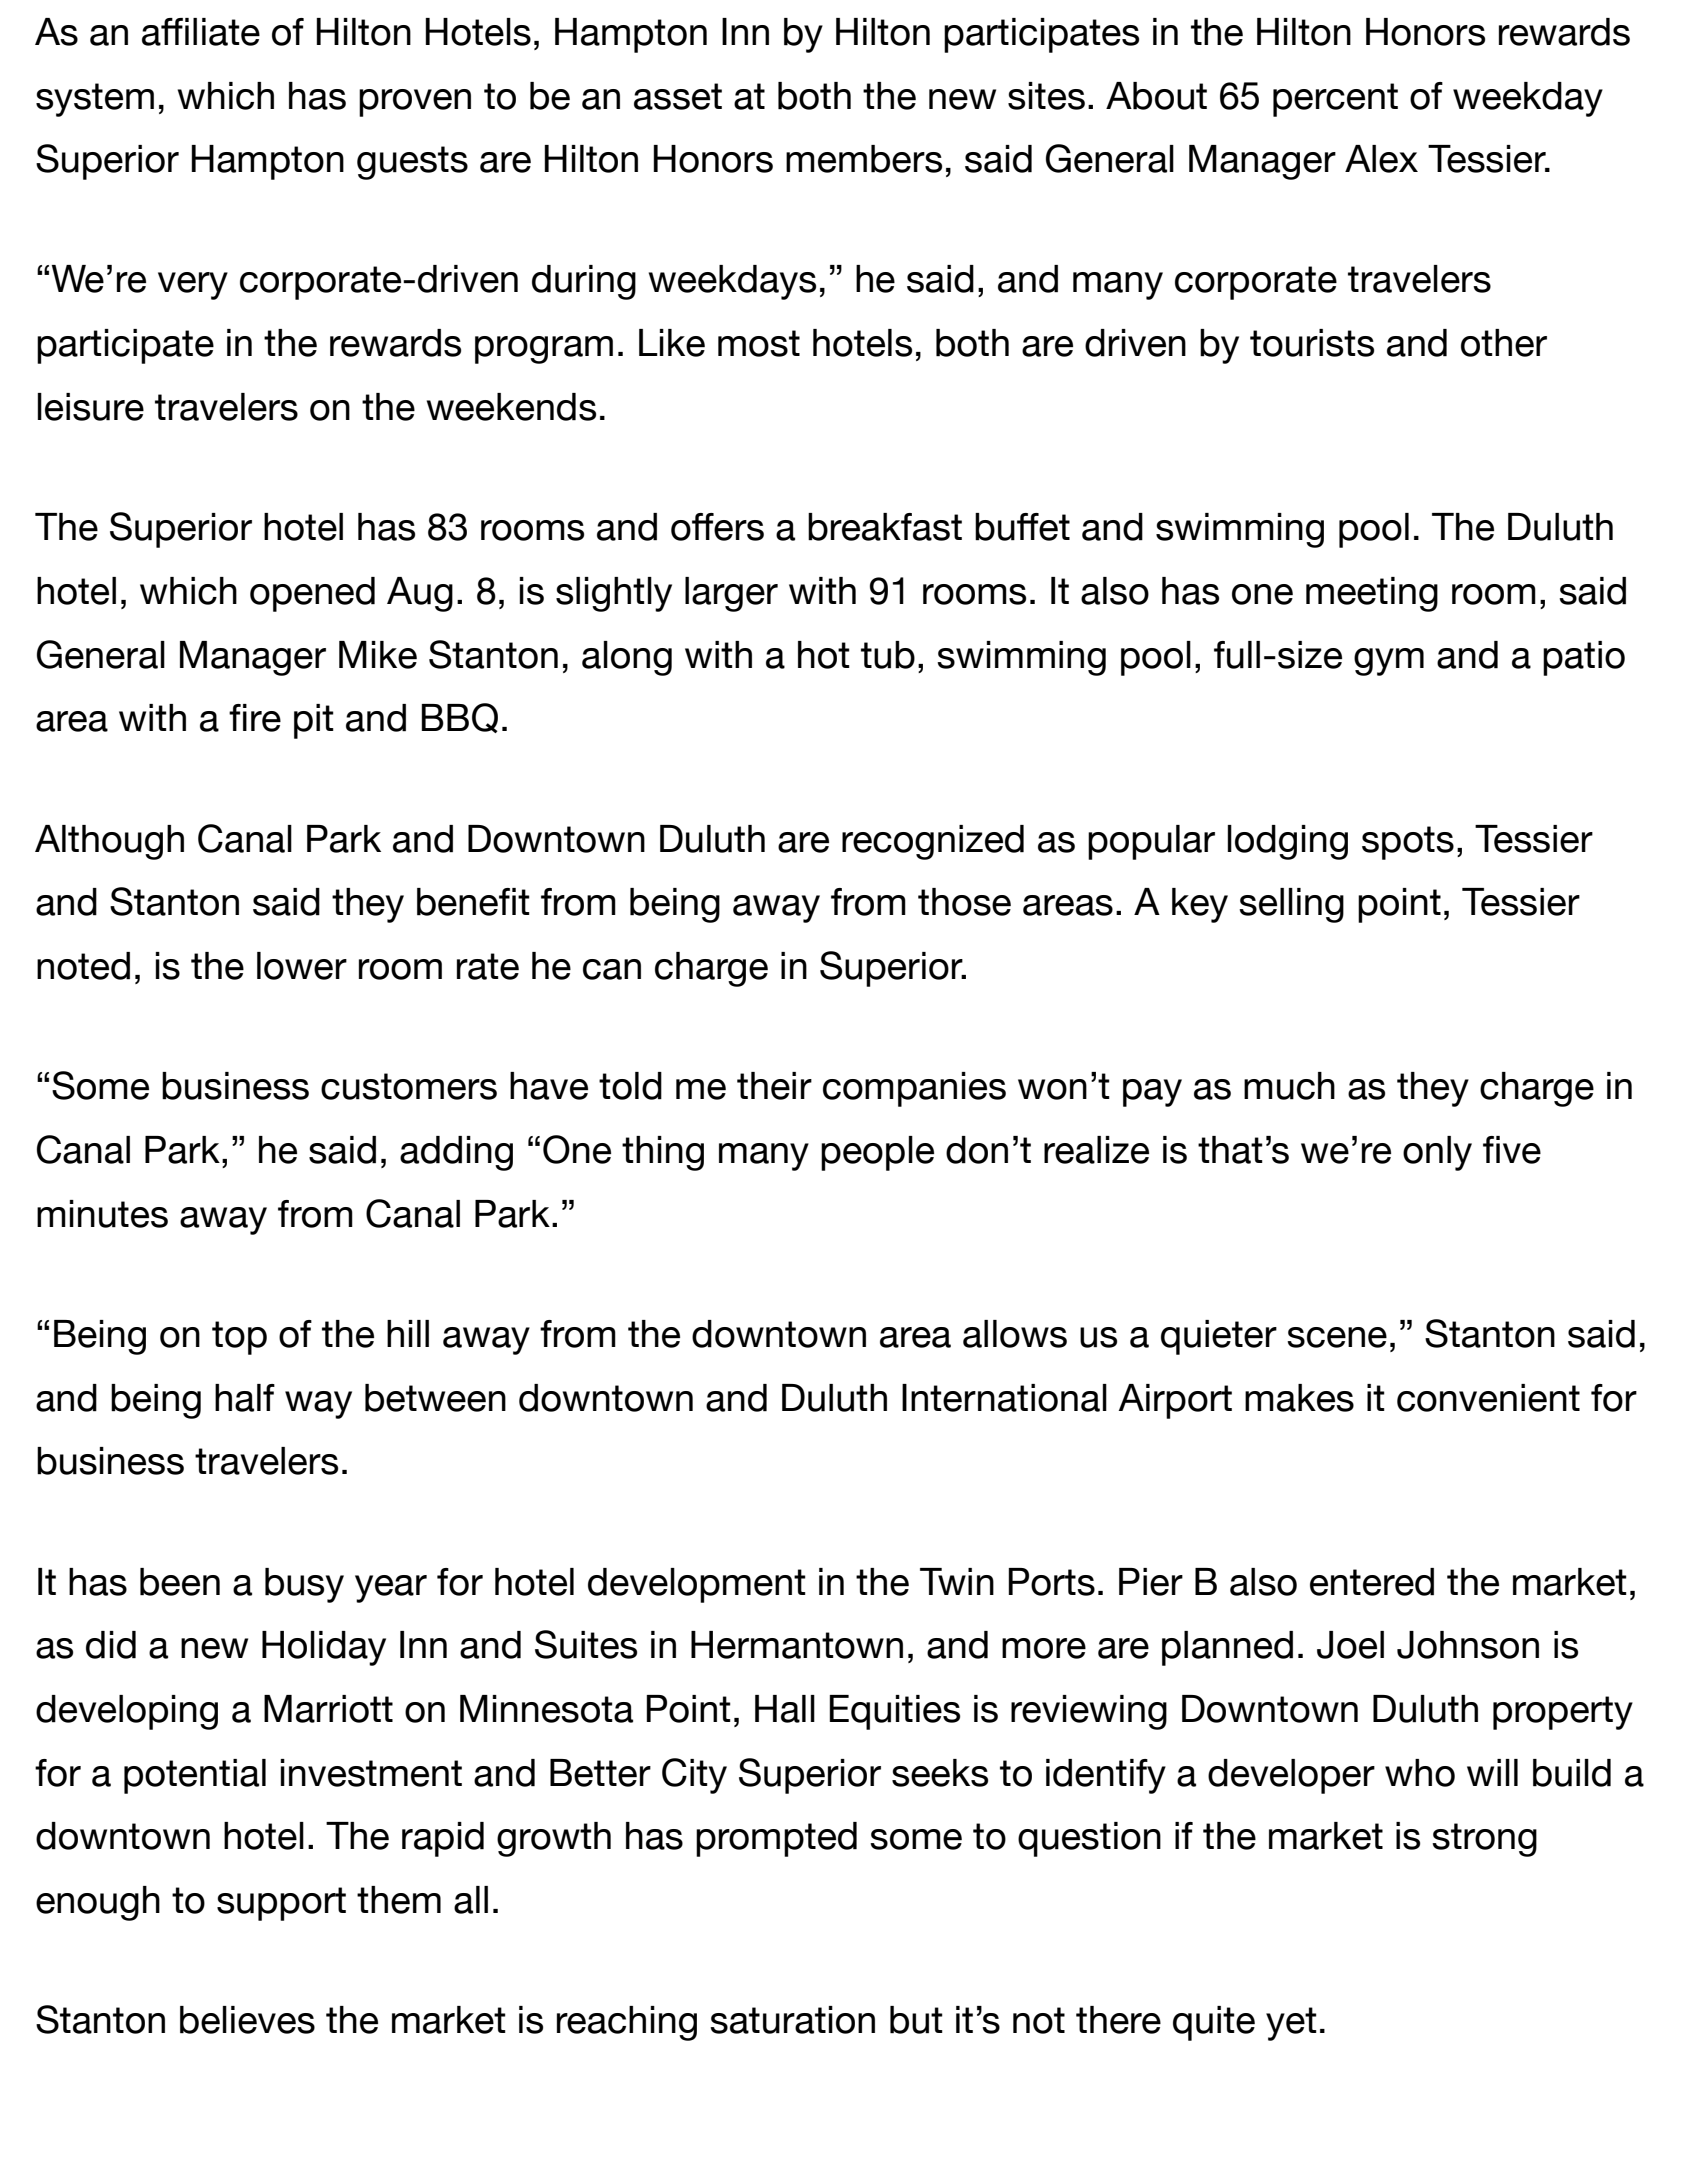  What do you see at coordinates (1291, 2024) in the document?
I see `yet` at bounding box center [1291, 2024].
